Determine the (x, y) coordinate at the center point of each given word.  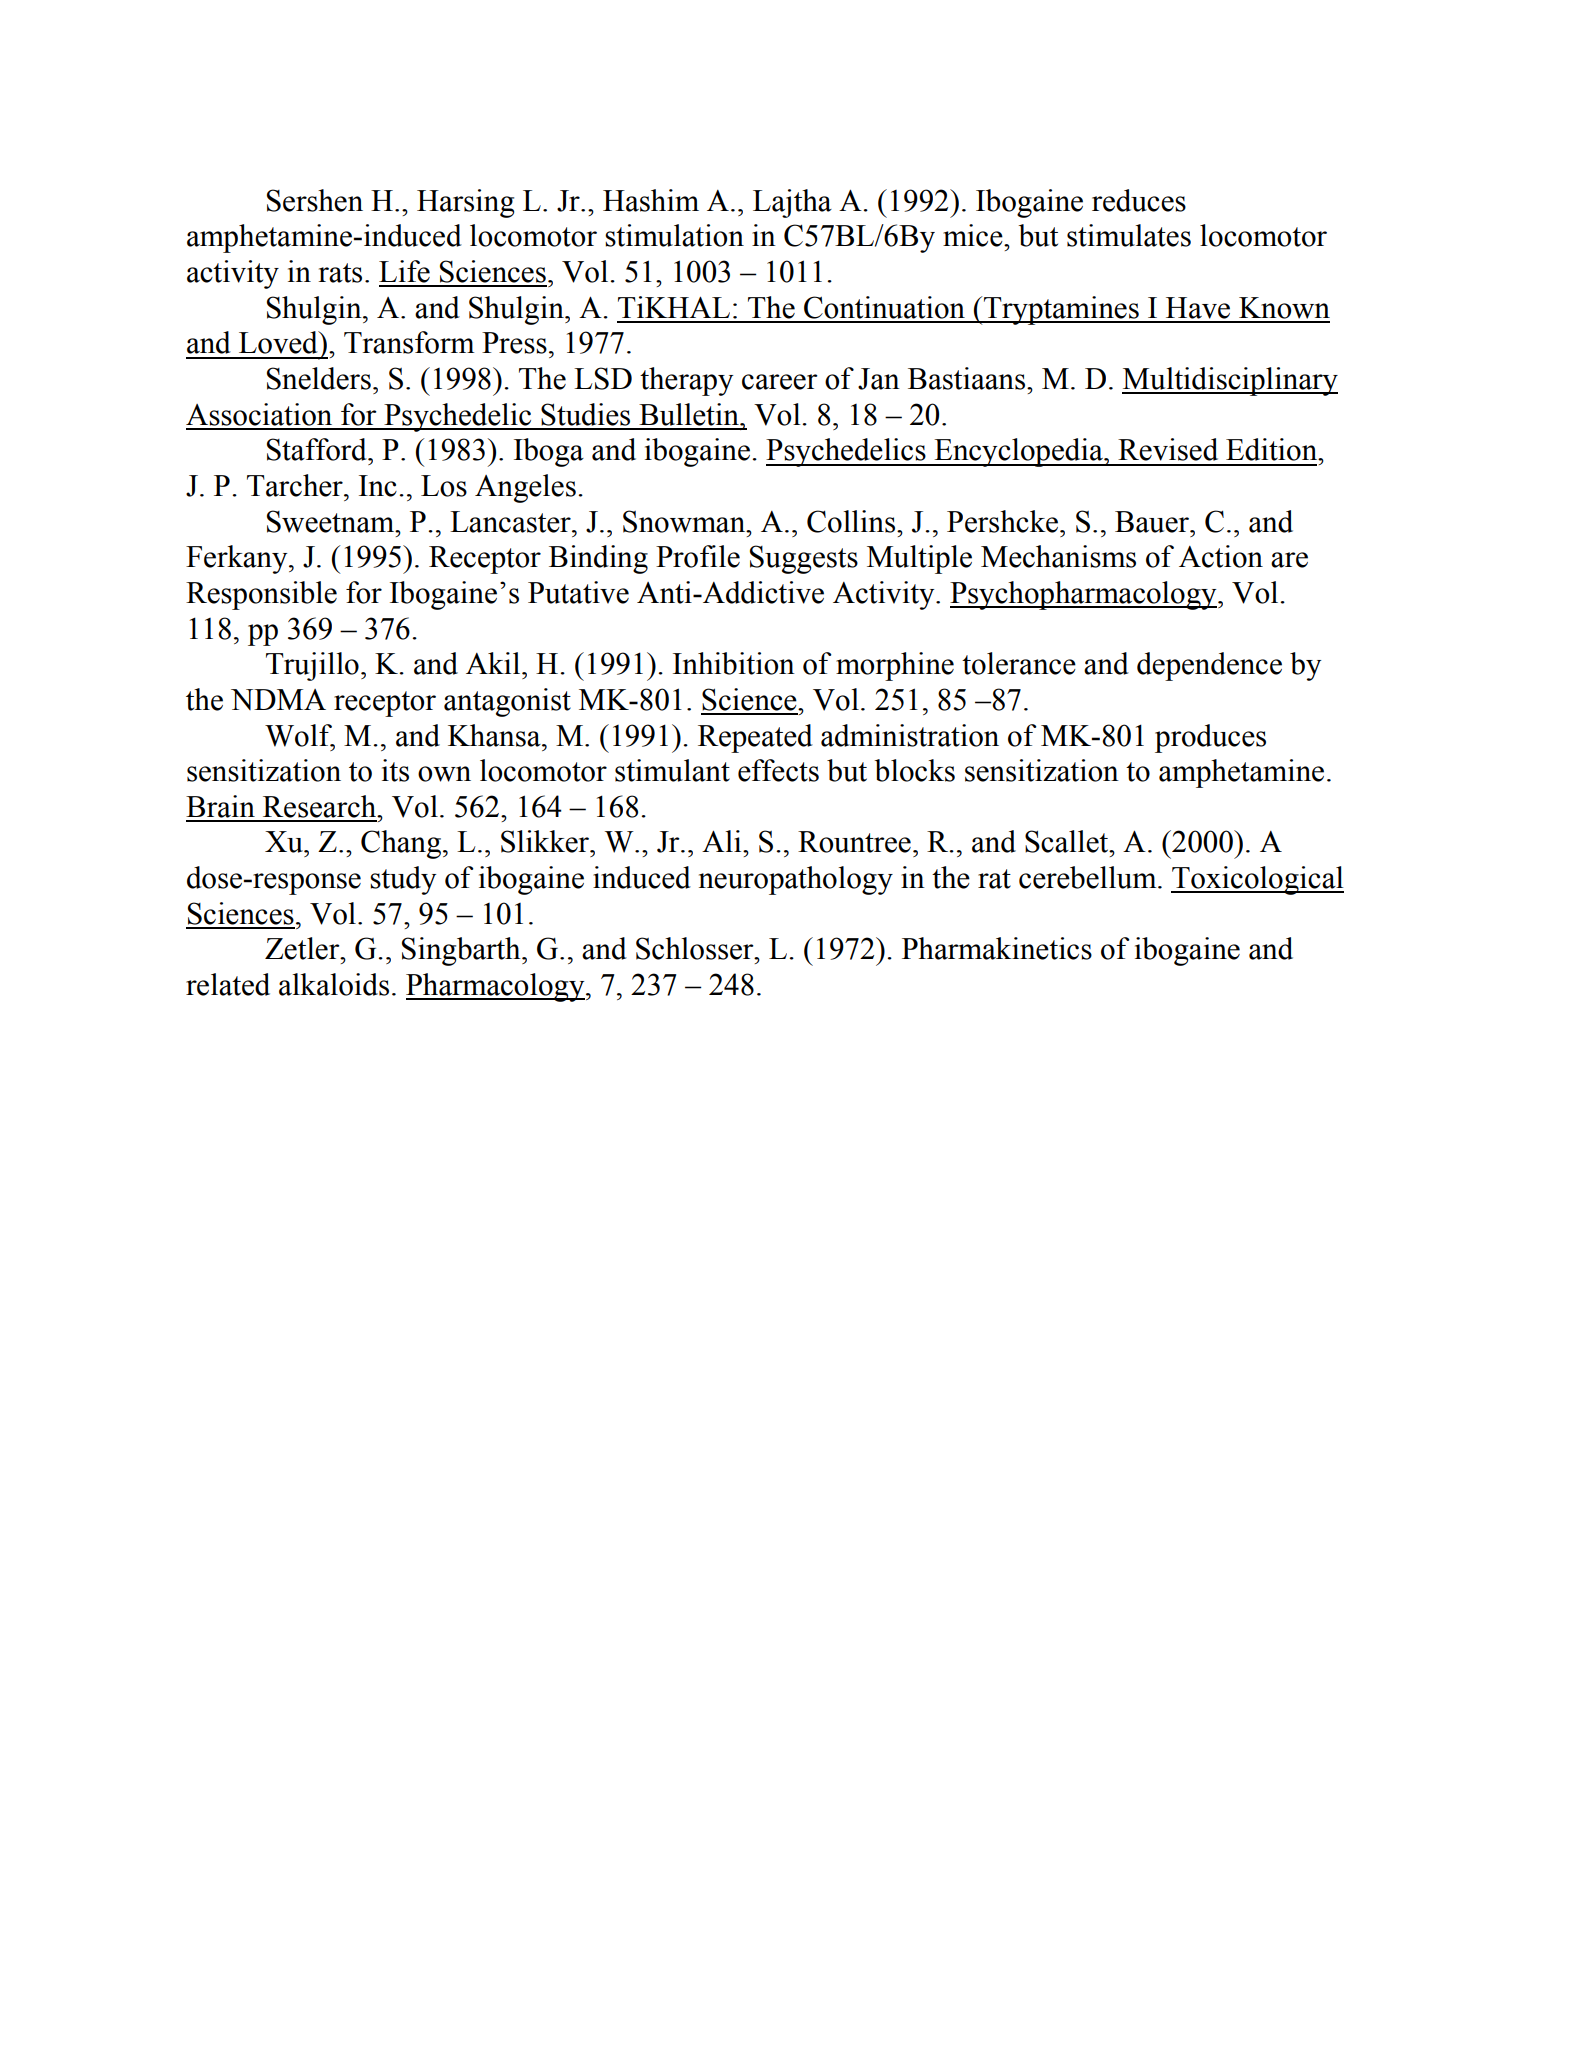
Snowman (685, 521)
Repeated (755, 738)
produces (1210, 738)
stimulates (1129, 235)
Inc (378, 486)
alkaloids (334, 984)
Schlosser (696, 948)
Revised (1168, 449)
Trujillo (312, 666)
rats (340, 273)
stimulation (674, 235)
